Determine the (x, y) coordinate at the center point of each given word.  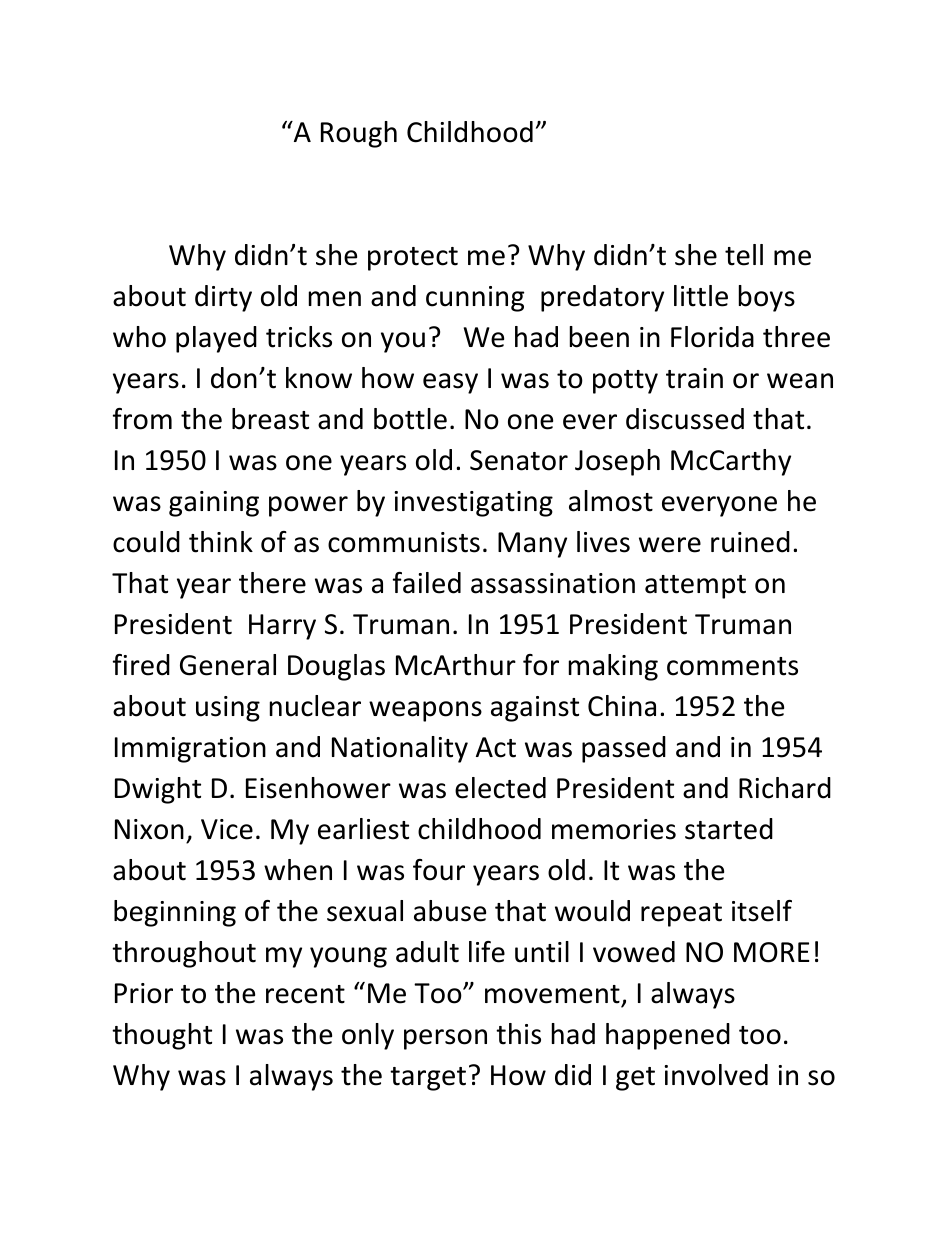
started (729, 829)
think (221, 542)
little (701, 296)
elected (500, 788)
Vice (227, 829)
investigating (473, 504)
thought (162, 1036)
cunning (475, 299)
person (445, 1039)
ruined (750, 542)
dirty (223, 298)
